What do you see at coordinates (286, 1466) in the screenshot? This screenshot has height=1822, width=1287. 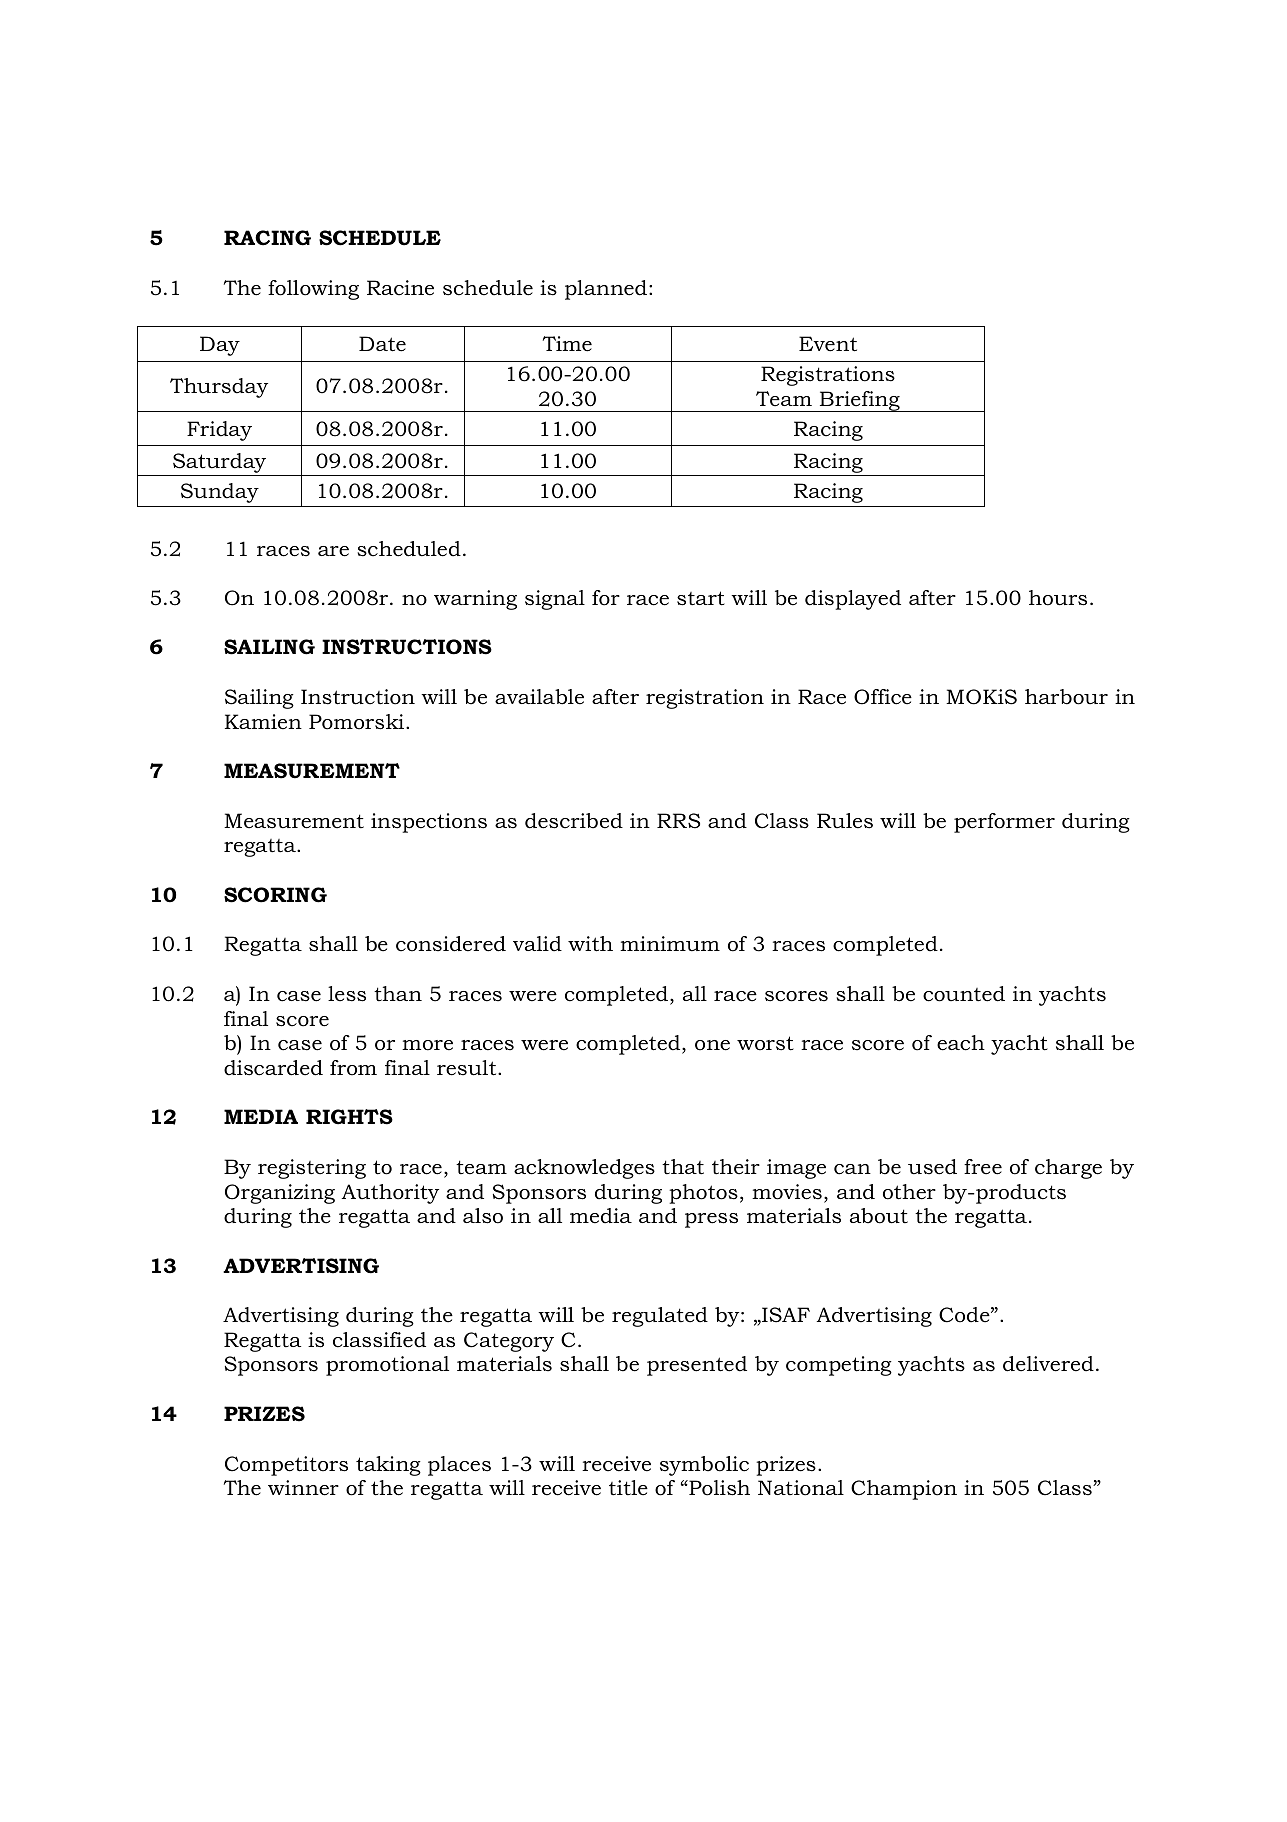 I see `Competitors` at bounding box center [286, 1466].
